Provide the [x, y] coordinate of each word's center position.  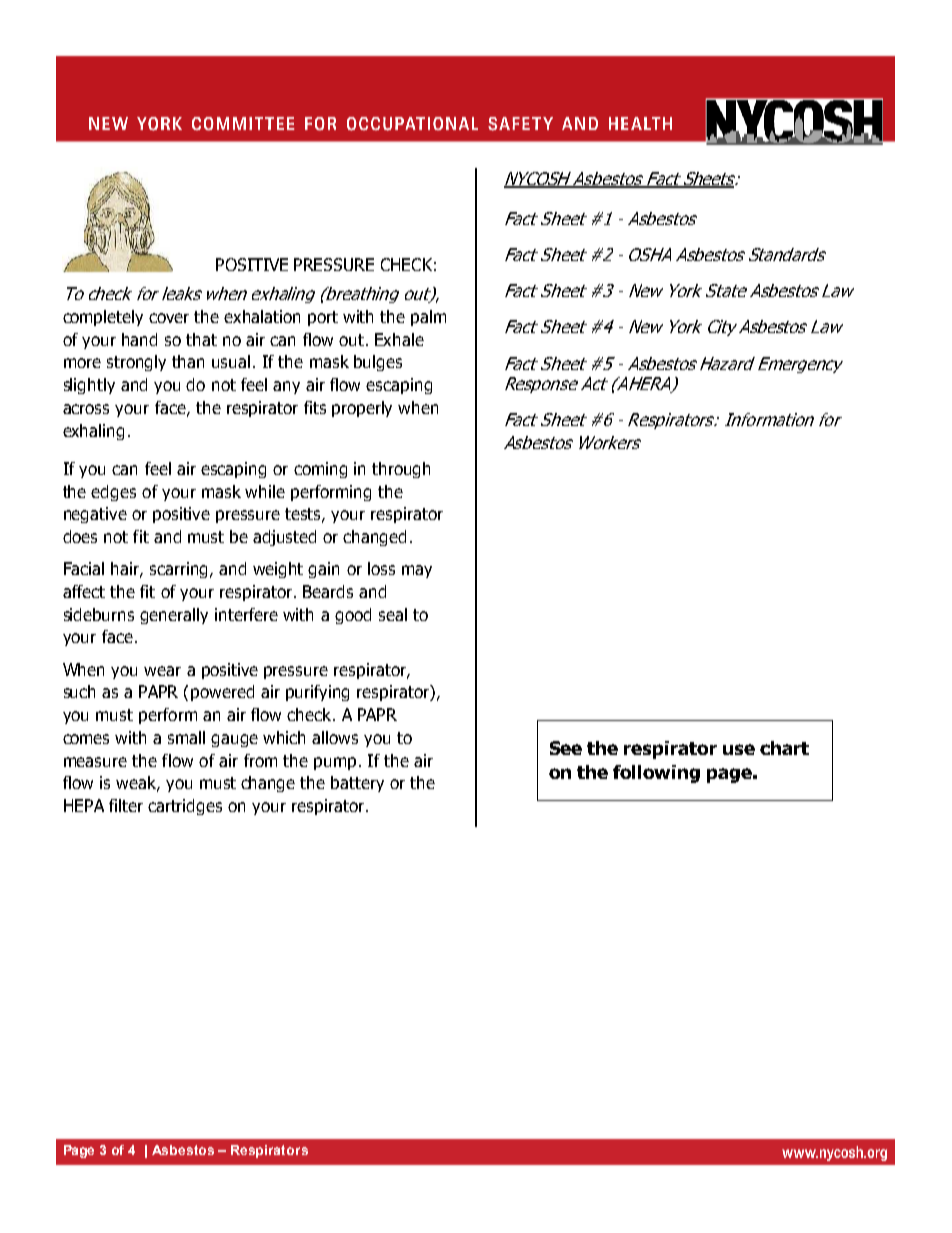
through [401, 470]
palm [428, 318]
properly [362, 409]
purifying [317, 693]
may [417, 571]
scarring [180, 570]
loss [381, 568]
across [86, 409]
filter [126, 805]
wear [162, 671]
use [739, 749]
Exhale [399, 339]
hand [139, 339]
